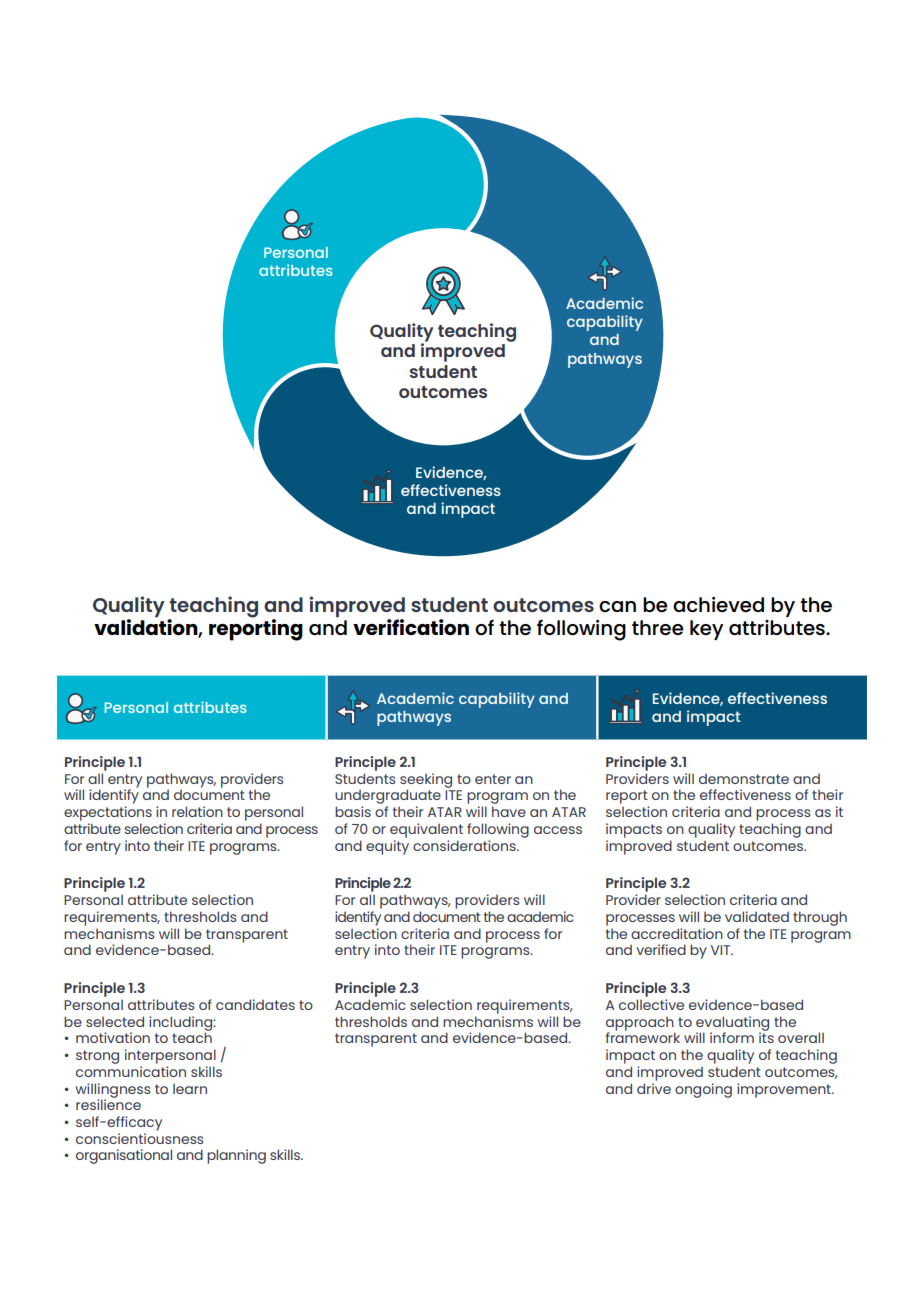 This document has width=924, height=1308. What do you see at coordinates (465, 845) in the document?
I see `considerations` at bounding box center [465, 845].
